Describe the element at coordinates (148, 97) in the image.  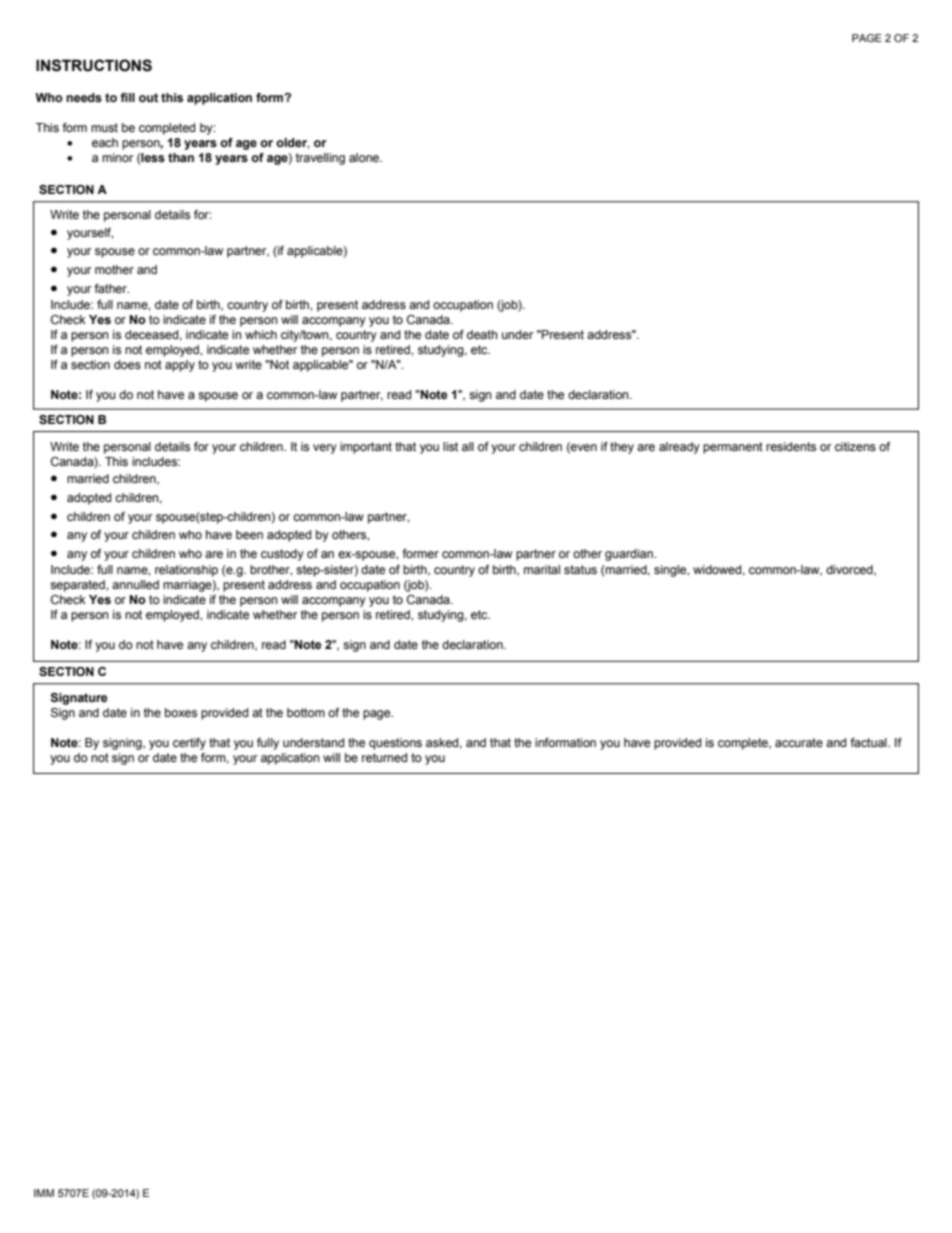
I see `out` at that location.
